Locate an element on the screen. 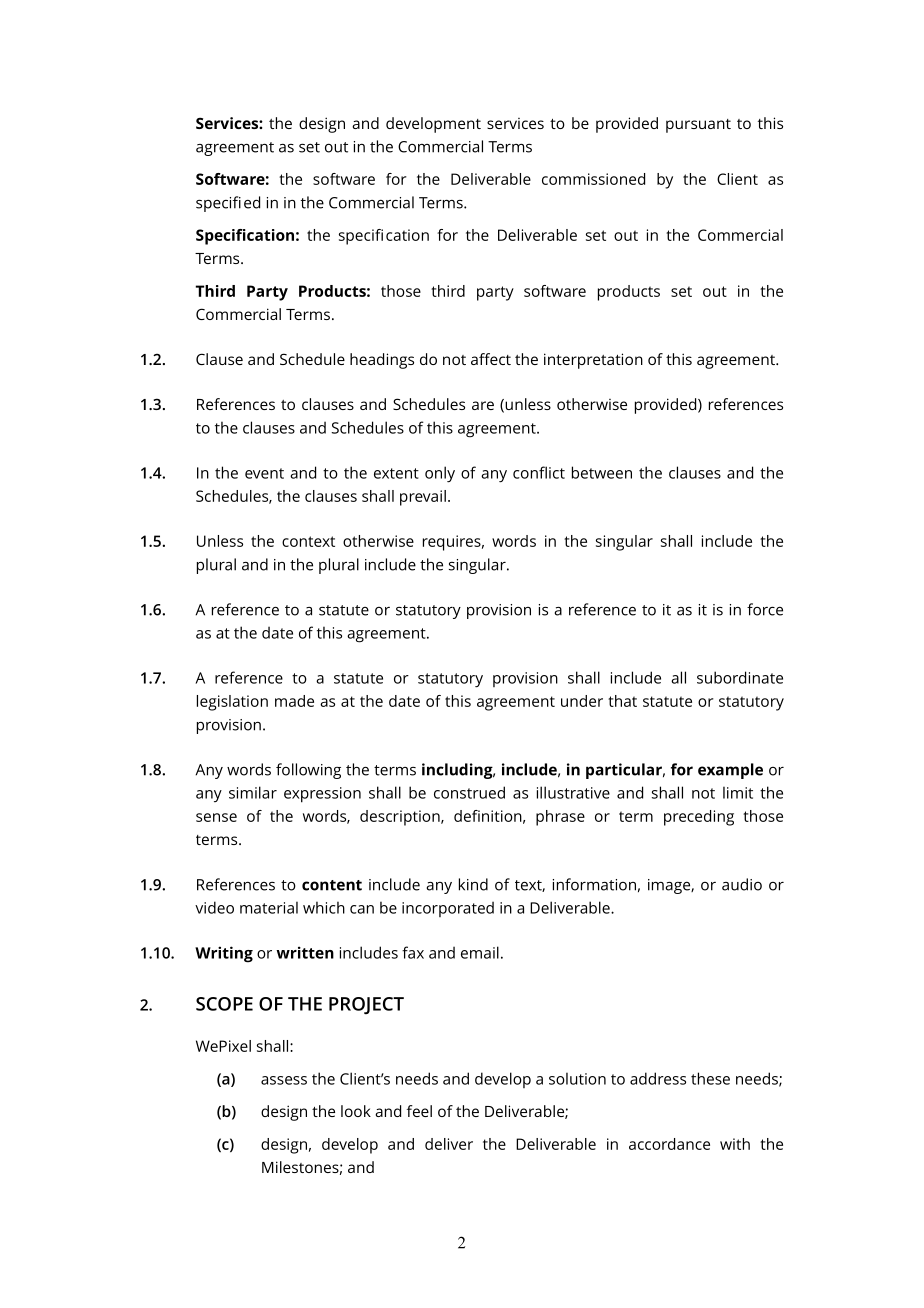  made is located at coordinates (294, 701).
